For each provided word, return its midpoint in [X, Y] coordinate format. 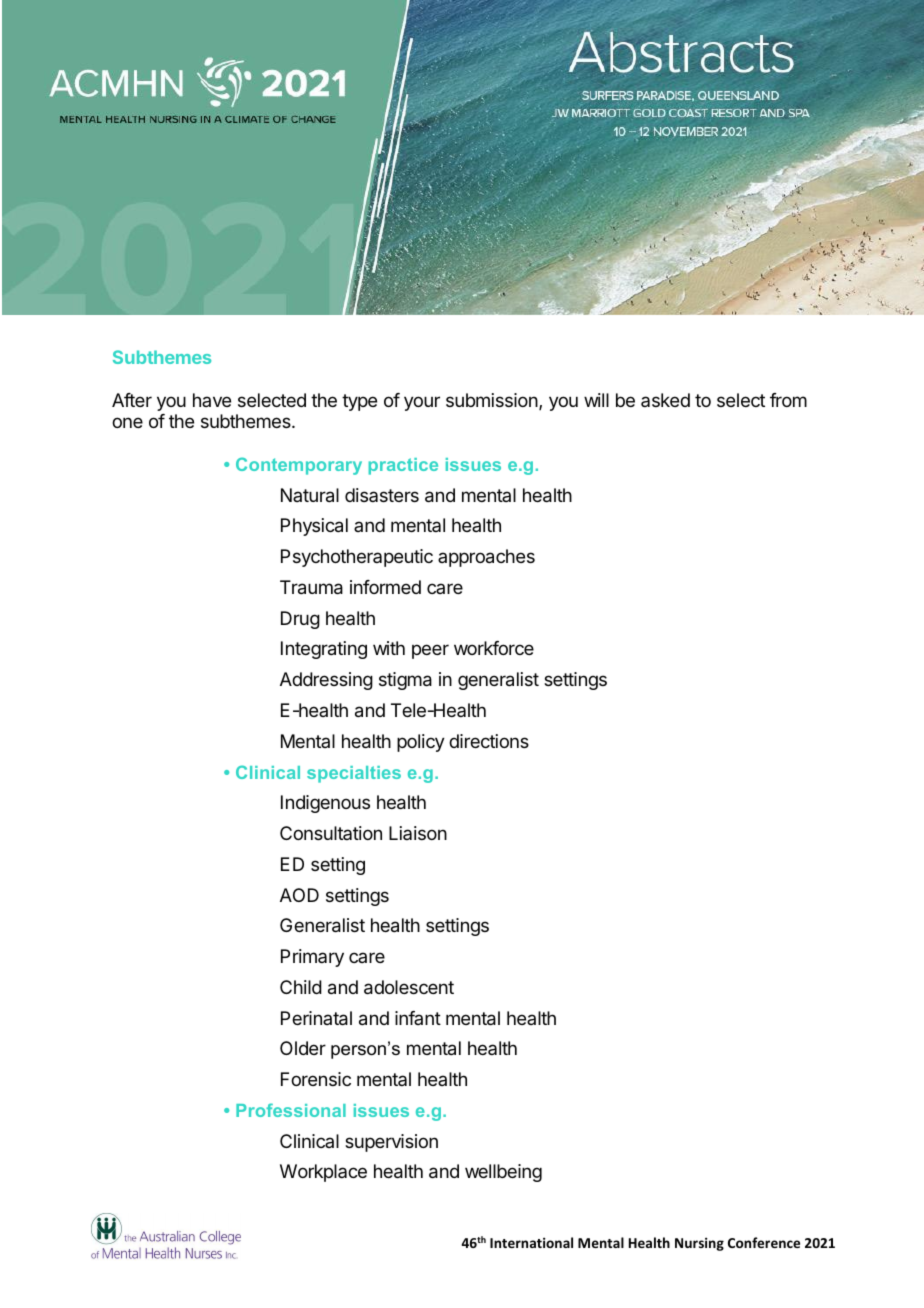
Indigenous [325, 804]
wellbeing [503, 1173]
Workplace [323, 1173]
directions [489, 741]
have [212, 400]
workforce [494, 648]
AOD [299, 895]
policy [421, 743]
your [422, 403]
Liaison [418, 833]
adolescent [409, 987]
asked [665, 400]
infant [418, 1018]
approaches [486, 558]
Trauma [311, 587]
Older [303, 1048]
